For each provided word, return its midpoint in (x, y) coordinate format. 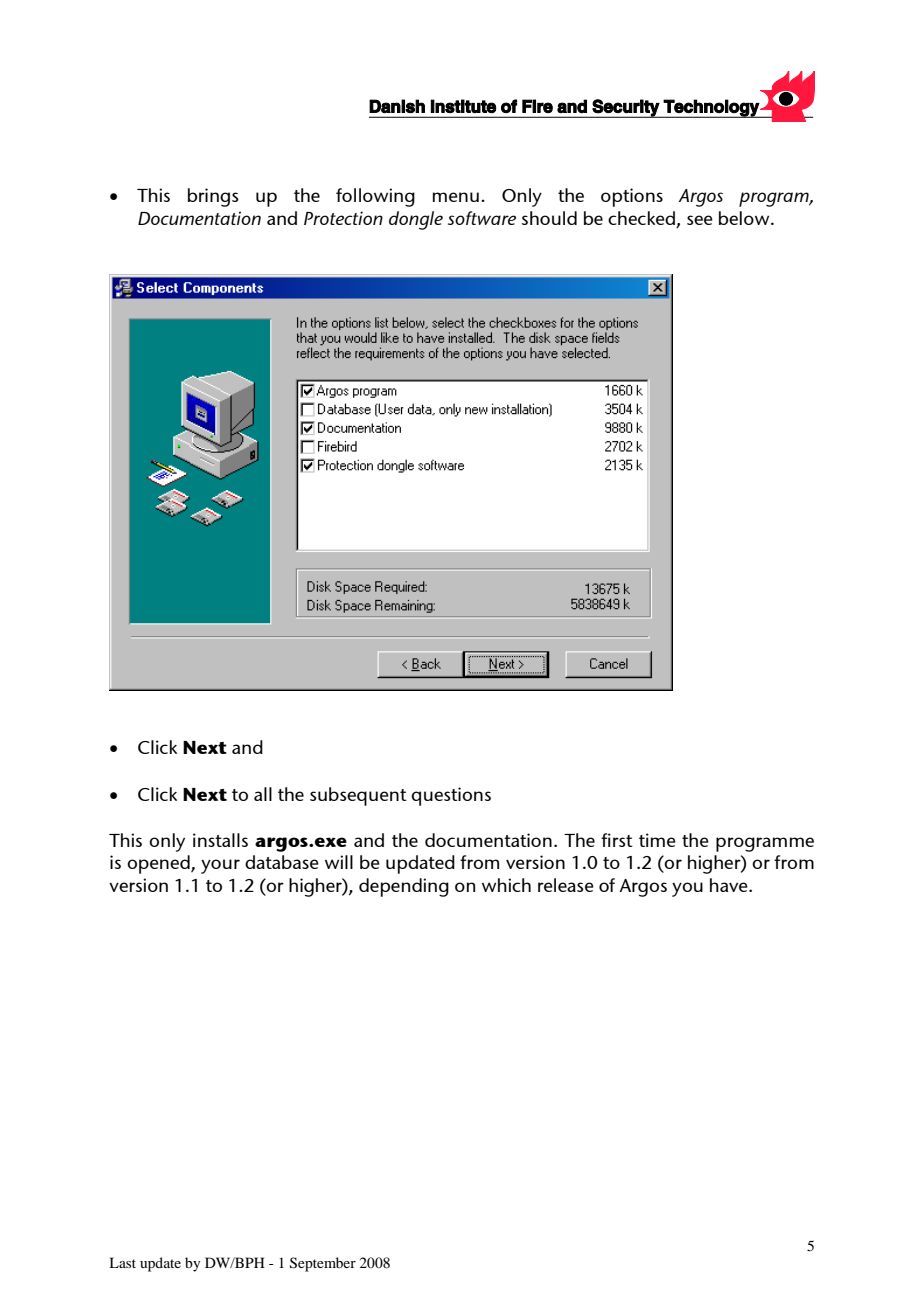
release (566, 885)
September (323, 1264)
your (220, 866)
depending (404, 887)
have (730, 885)
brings (213, 197)
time (657, 840)
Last (122, 1262)
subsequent (358, 796)
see (700, 220)
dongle (416, 220)
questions (451, 796)
